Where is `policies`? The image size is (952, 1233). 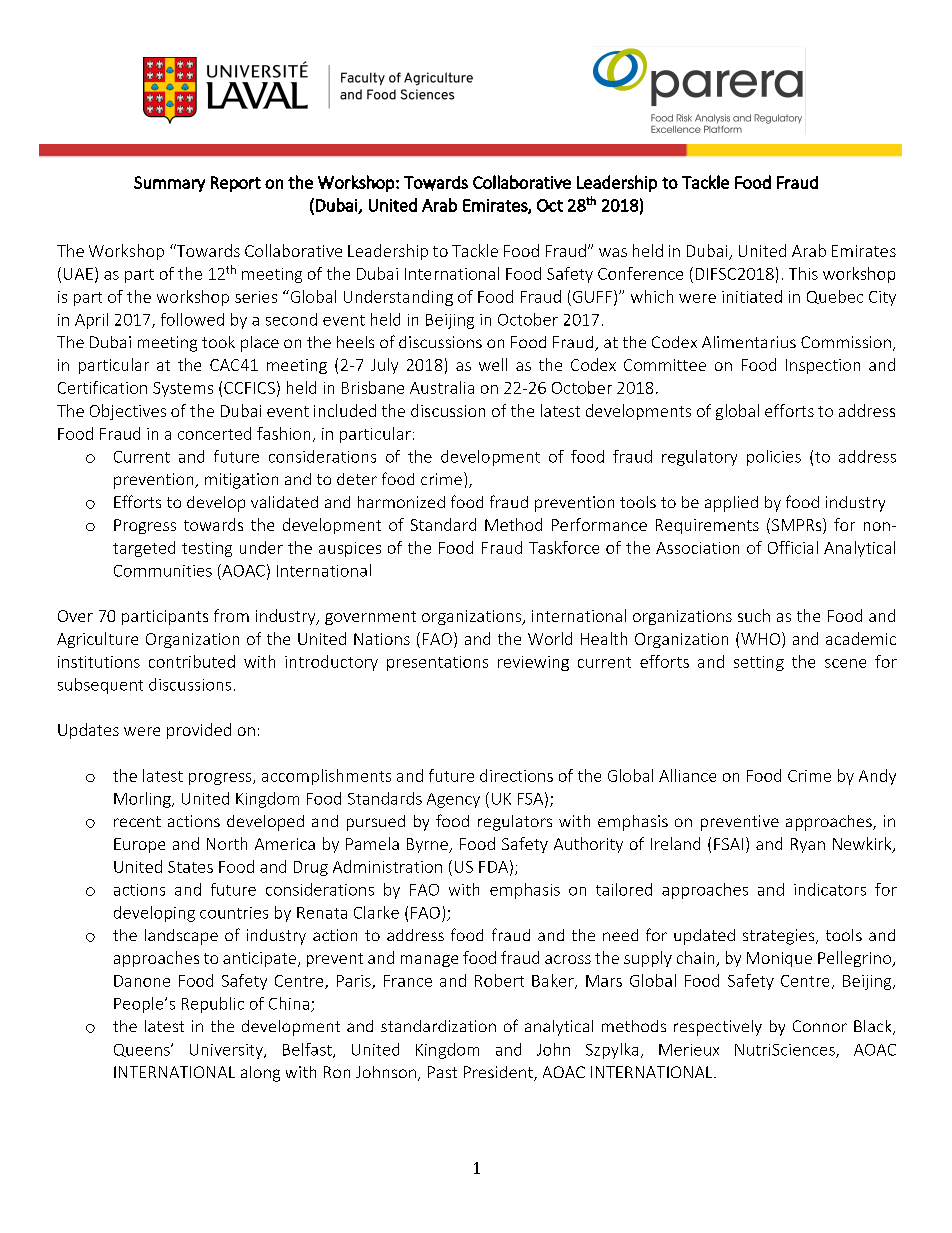 policies is located at coordinates (774, 458).
